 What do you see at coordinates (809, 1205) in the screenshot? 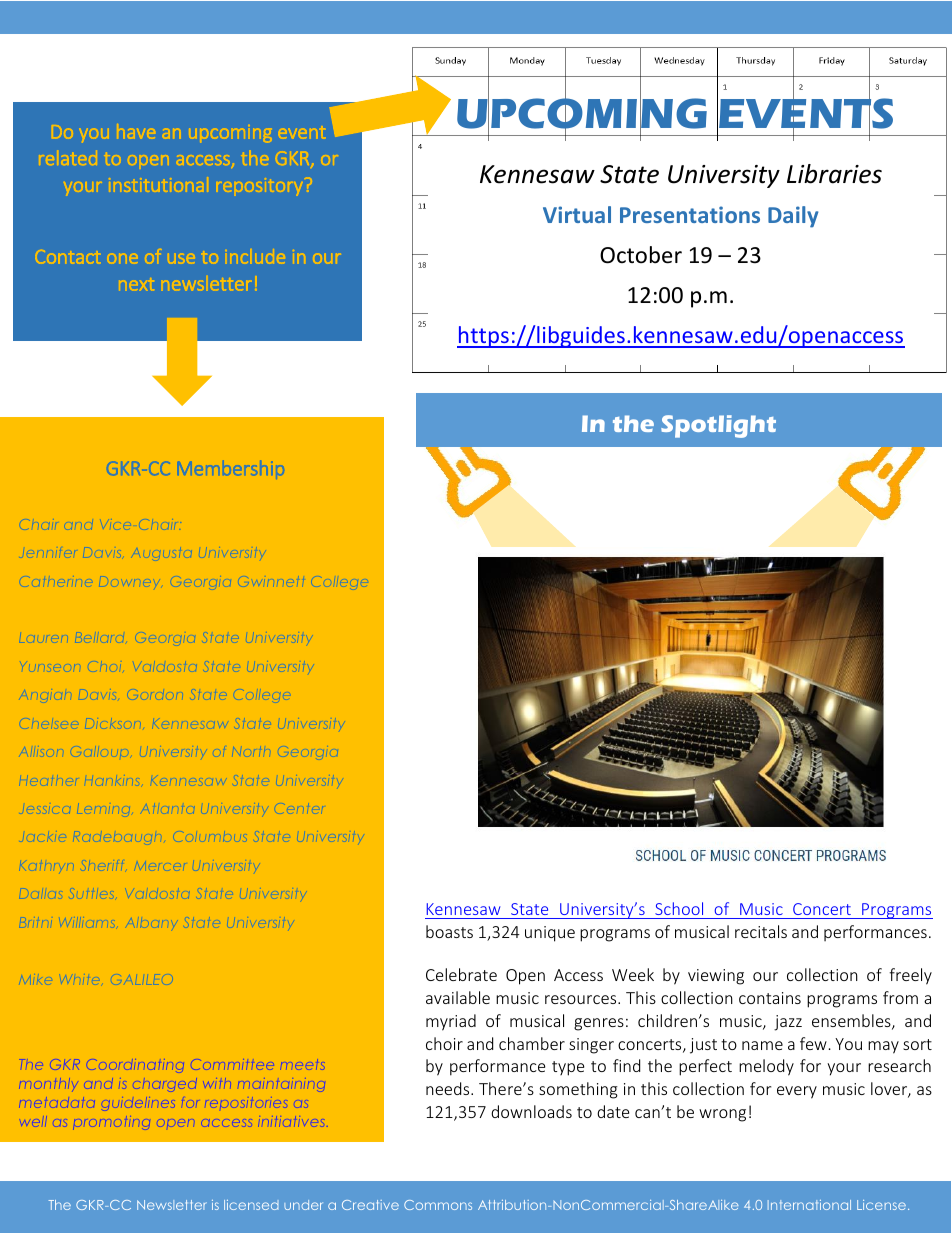
I see `International` at bounding box center [809, 1205].
